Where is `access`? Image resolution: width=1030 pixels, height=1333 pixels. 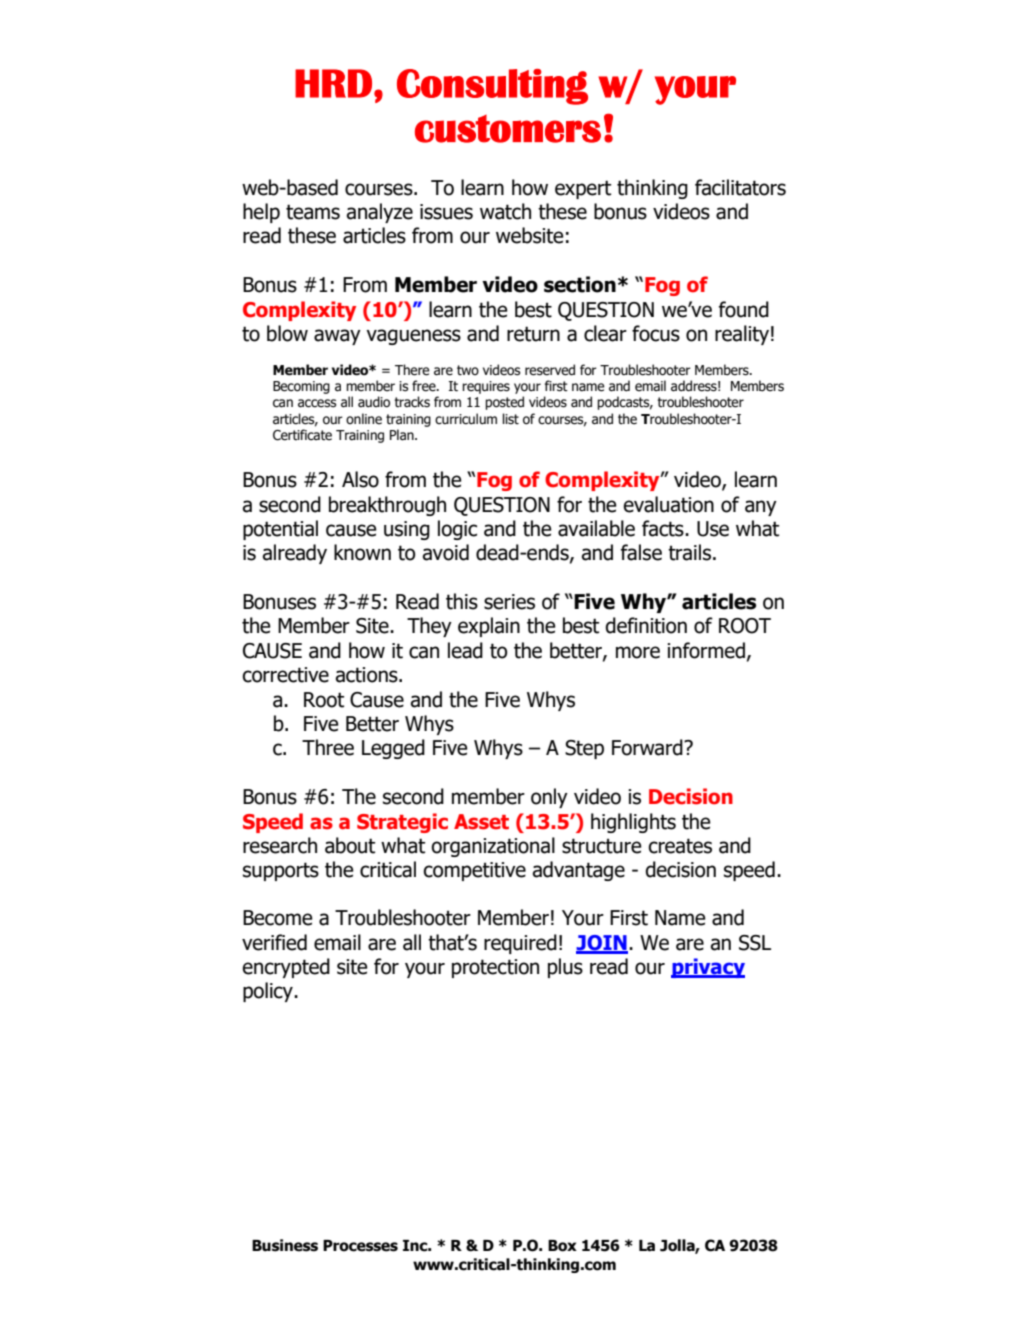
access is located at coordinates (317, 403).
